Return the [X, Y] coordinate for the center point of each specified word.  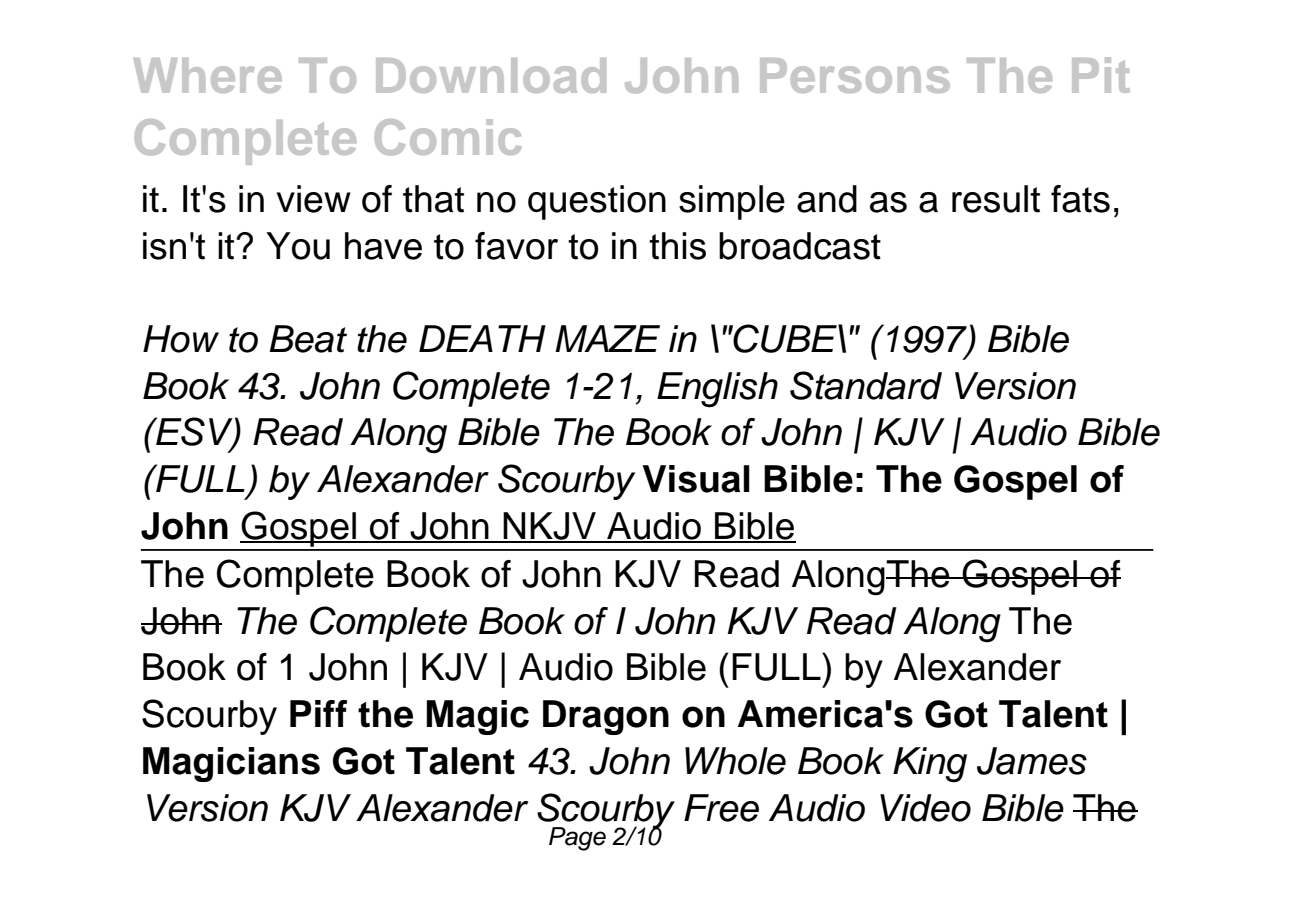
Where [208, 75]
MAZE [607, 338]
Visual [696, 479]
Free [721, 808]
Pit [1101, 75]
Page [577, 839]
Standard [866, 385]
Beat [308, 339]
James [1032, 761]
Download [491, 75]
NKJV [550, 527]
